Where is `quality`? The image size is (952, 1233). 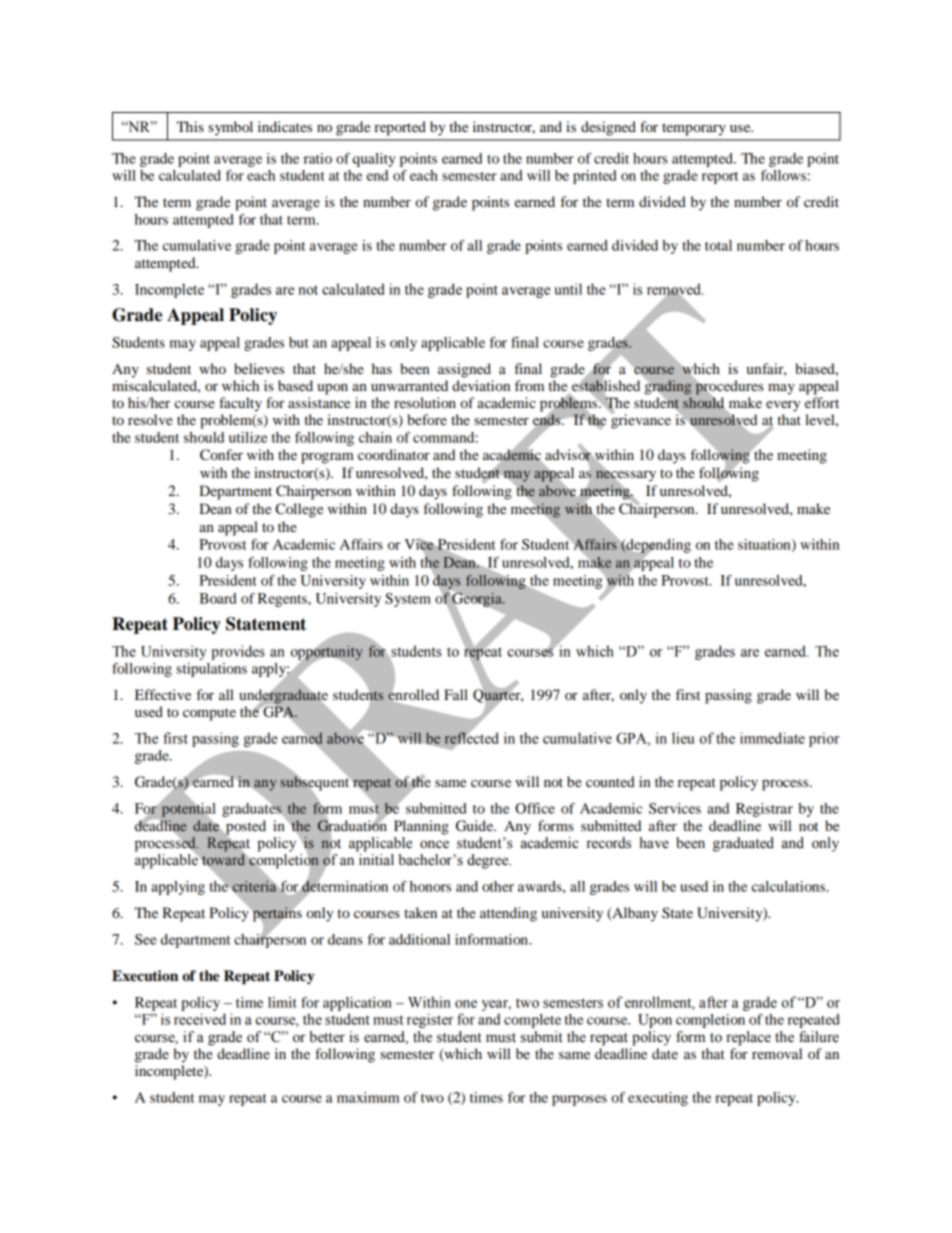
quality is located at coordinates (374, 160).
